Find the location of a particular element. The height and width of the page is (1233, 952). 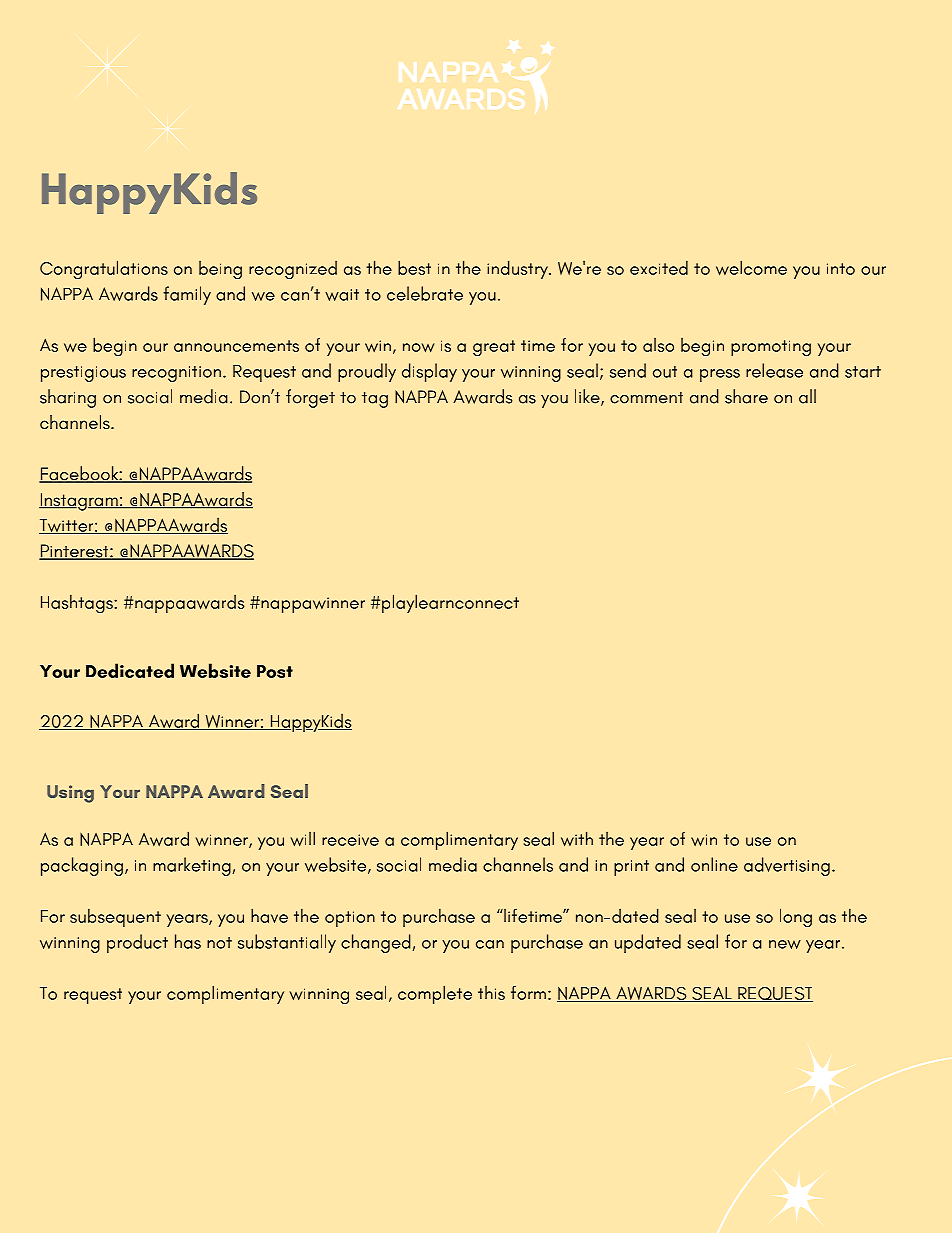

family is located at coordinates (187, 295).
